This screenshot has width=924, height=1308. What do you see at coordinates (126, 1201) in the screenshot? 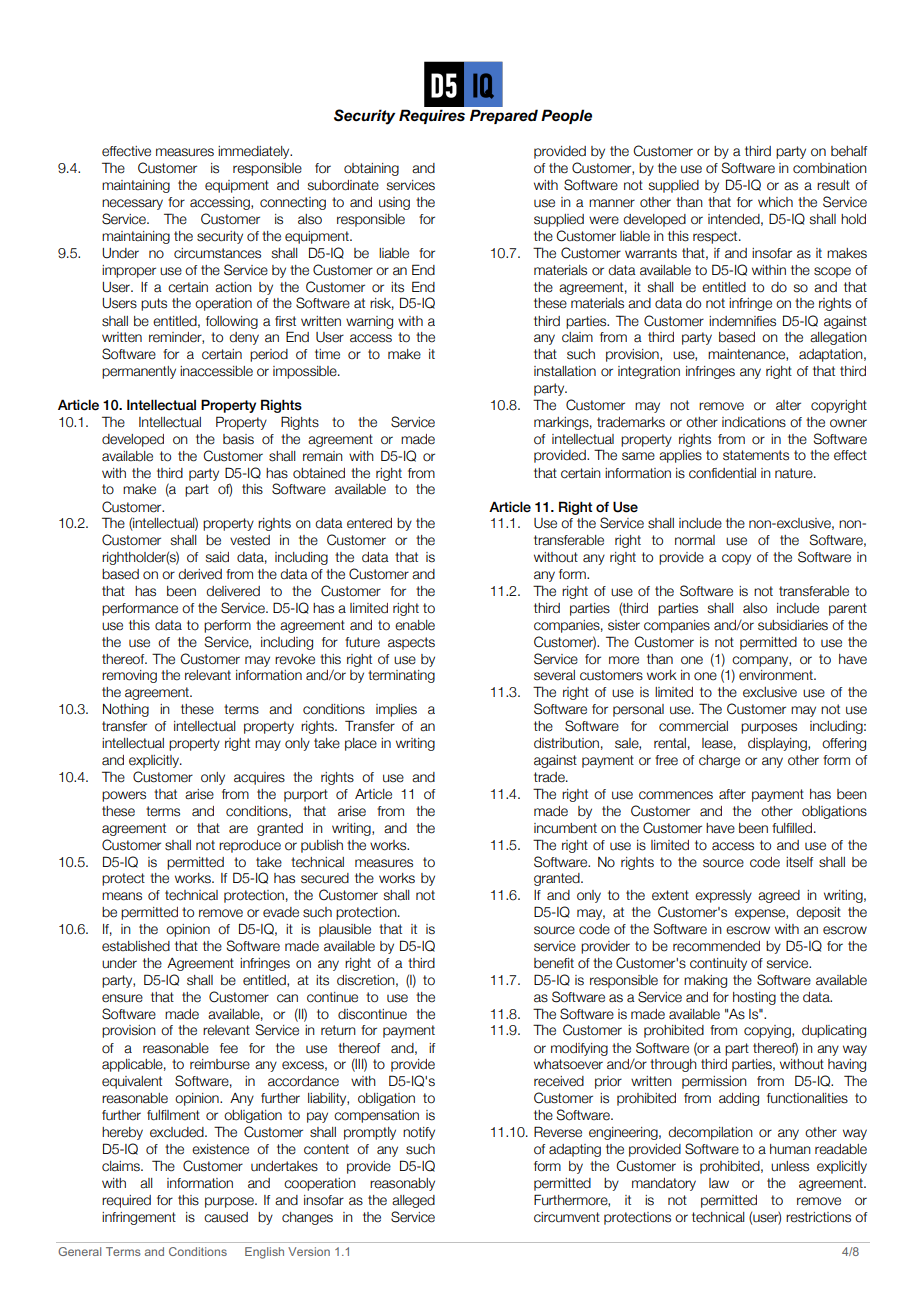
I see `required` at bounding box center [126, 1201].
